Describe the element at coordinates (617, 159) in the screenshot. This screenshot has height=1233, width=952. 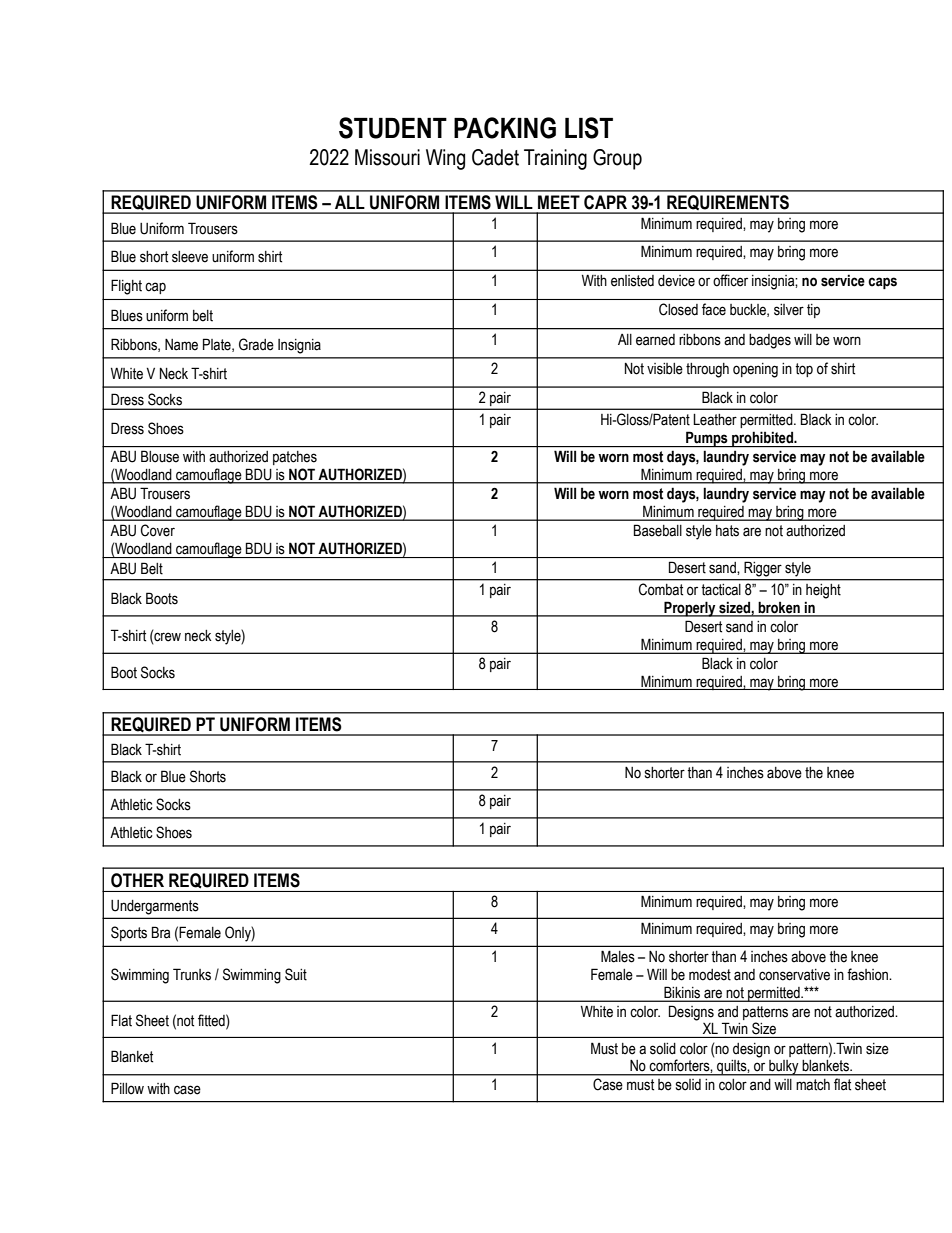
I see `Group` at that location.
